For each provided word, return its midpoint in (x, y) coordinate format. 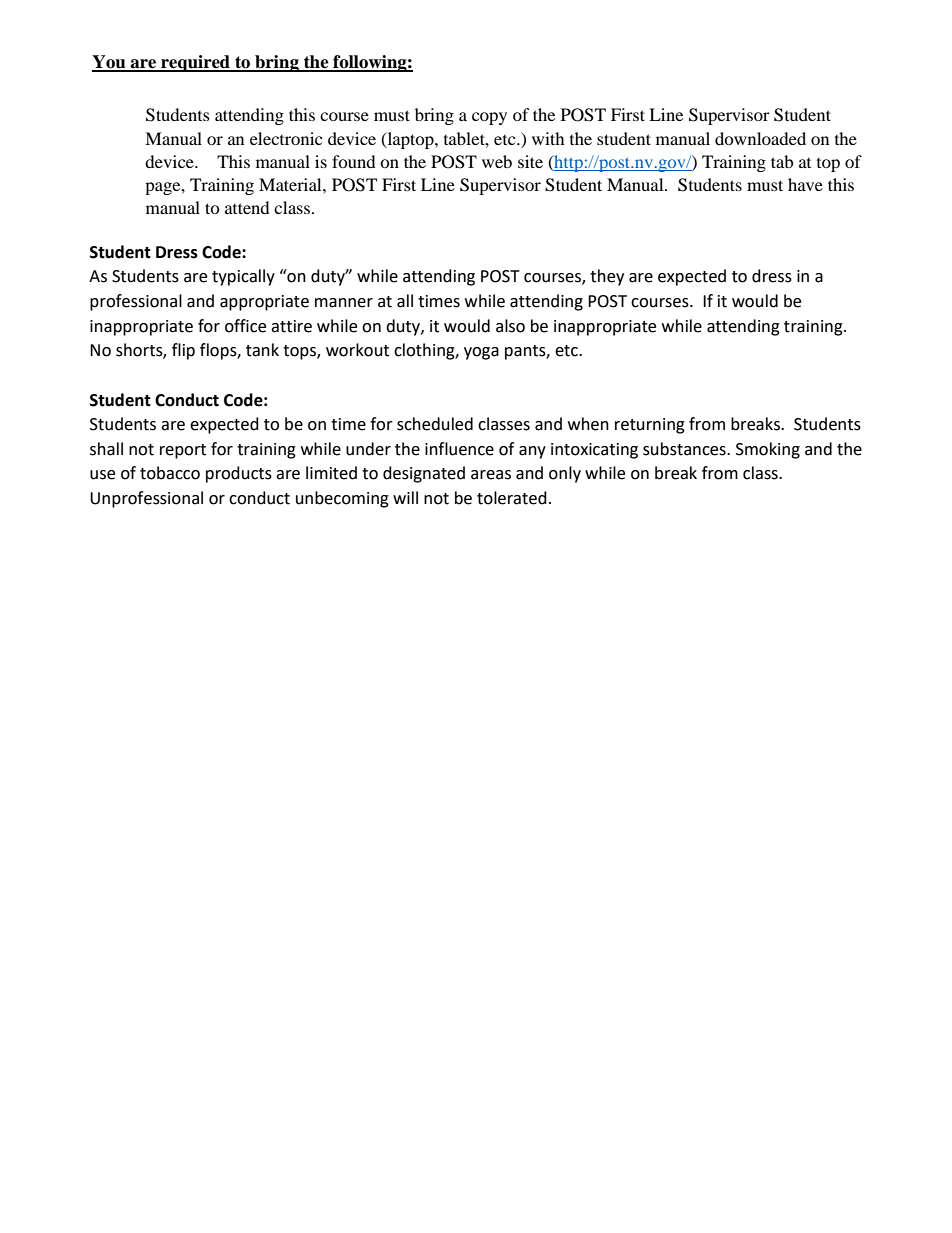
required (195, 63)
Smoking (768, 450)
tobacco (170, 473)
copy (489, 118)
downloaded (760, 138)
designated (424, 474)
